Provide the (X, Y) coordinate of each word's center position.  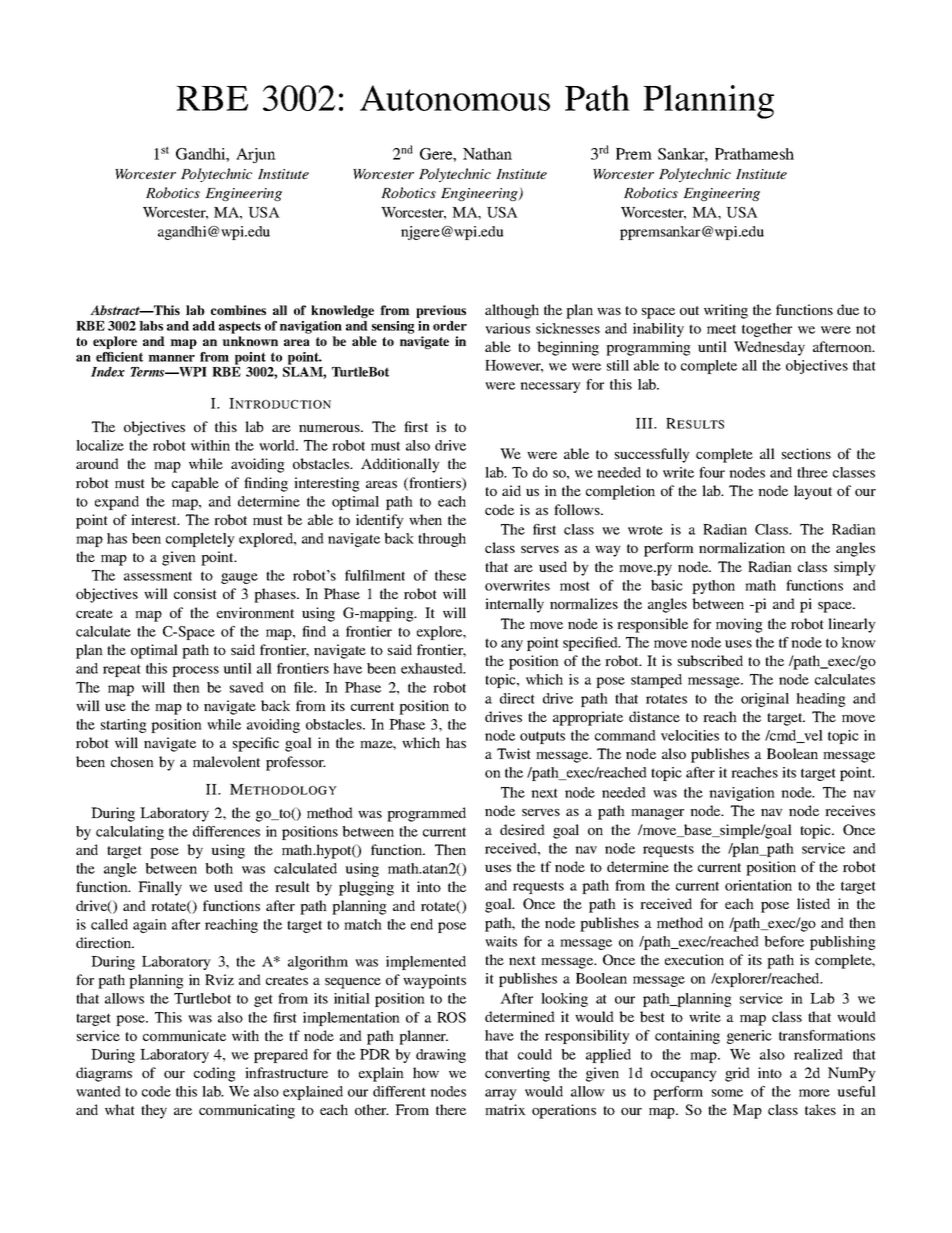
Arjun (256, 155)
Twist (514, 753)
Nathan (487, 154)
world (278, 445)
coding (215, 1074)
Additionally (400, 465)
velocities (690, 735)
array (501, 1094)
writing (726, 311)
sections (806, 453)
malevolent (226, 761)
